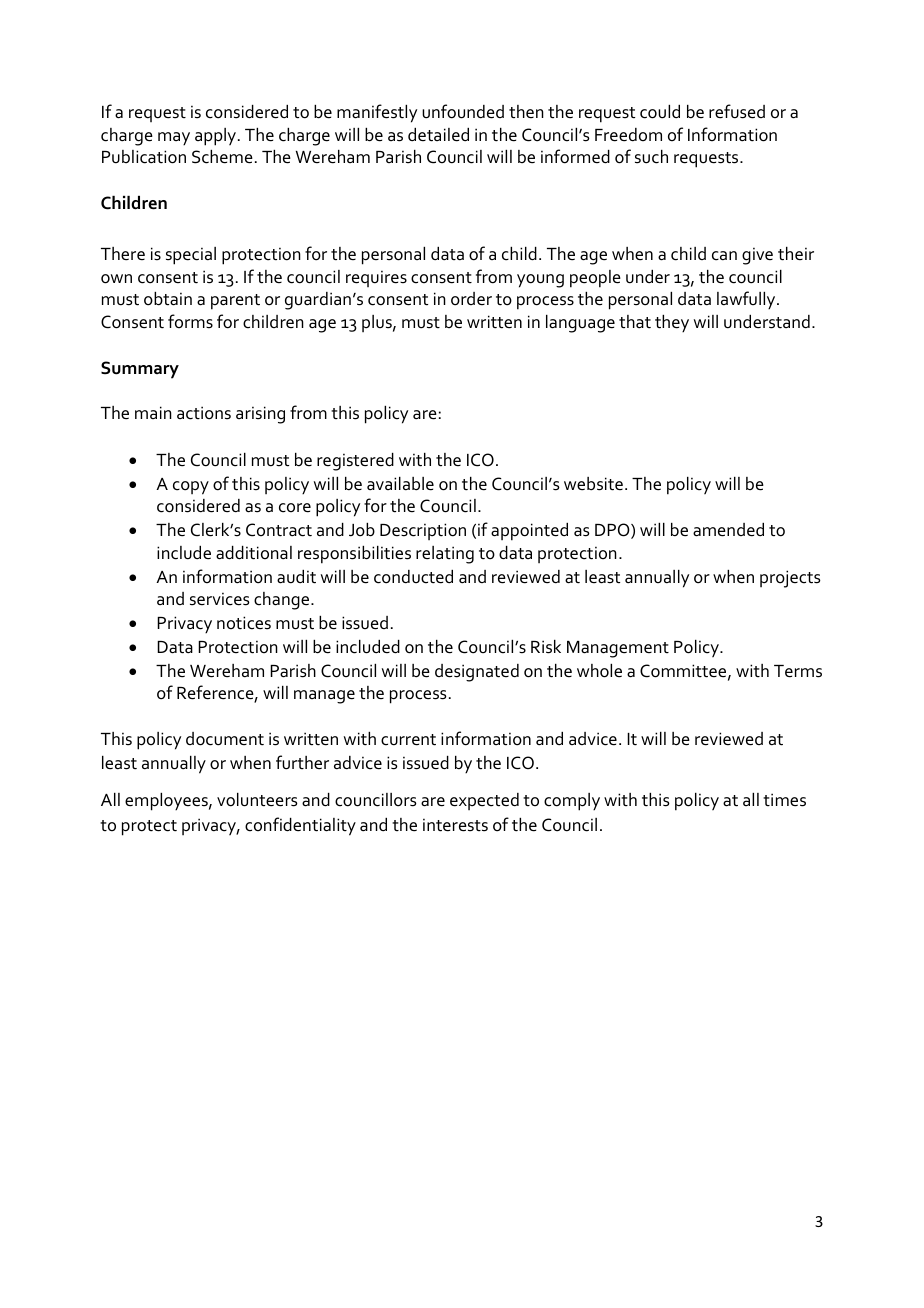  What do you see at coordinates (355, 462) in the screenshot?
I see `registered` at bounding box center [355, 462].
